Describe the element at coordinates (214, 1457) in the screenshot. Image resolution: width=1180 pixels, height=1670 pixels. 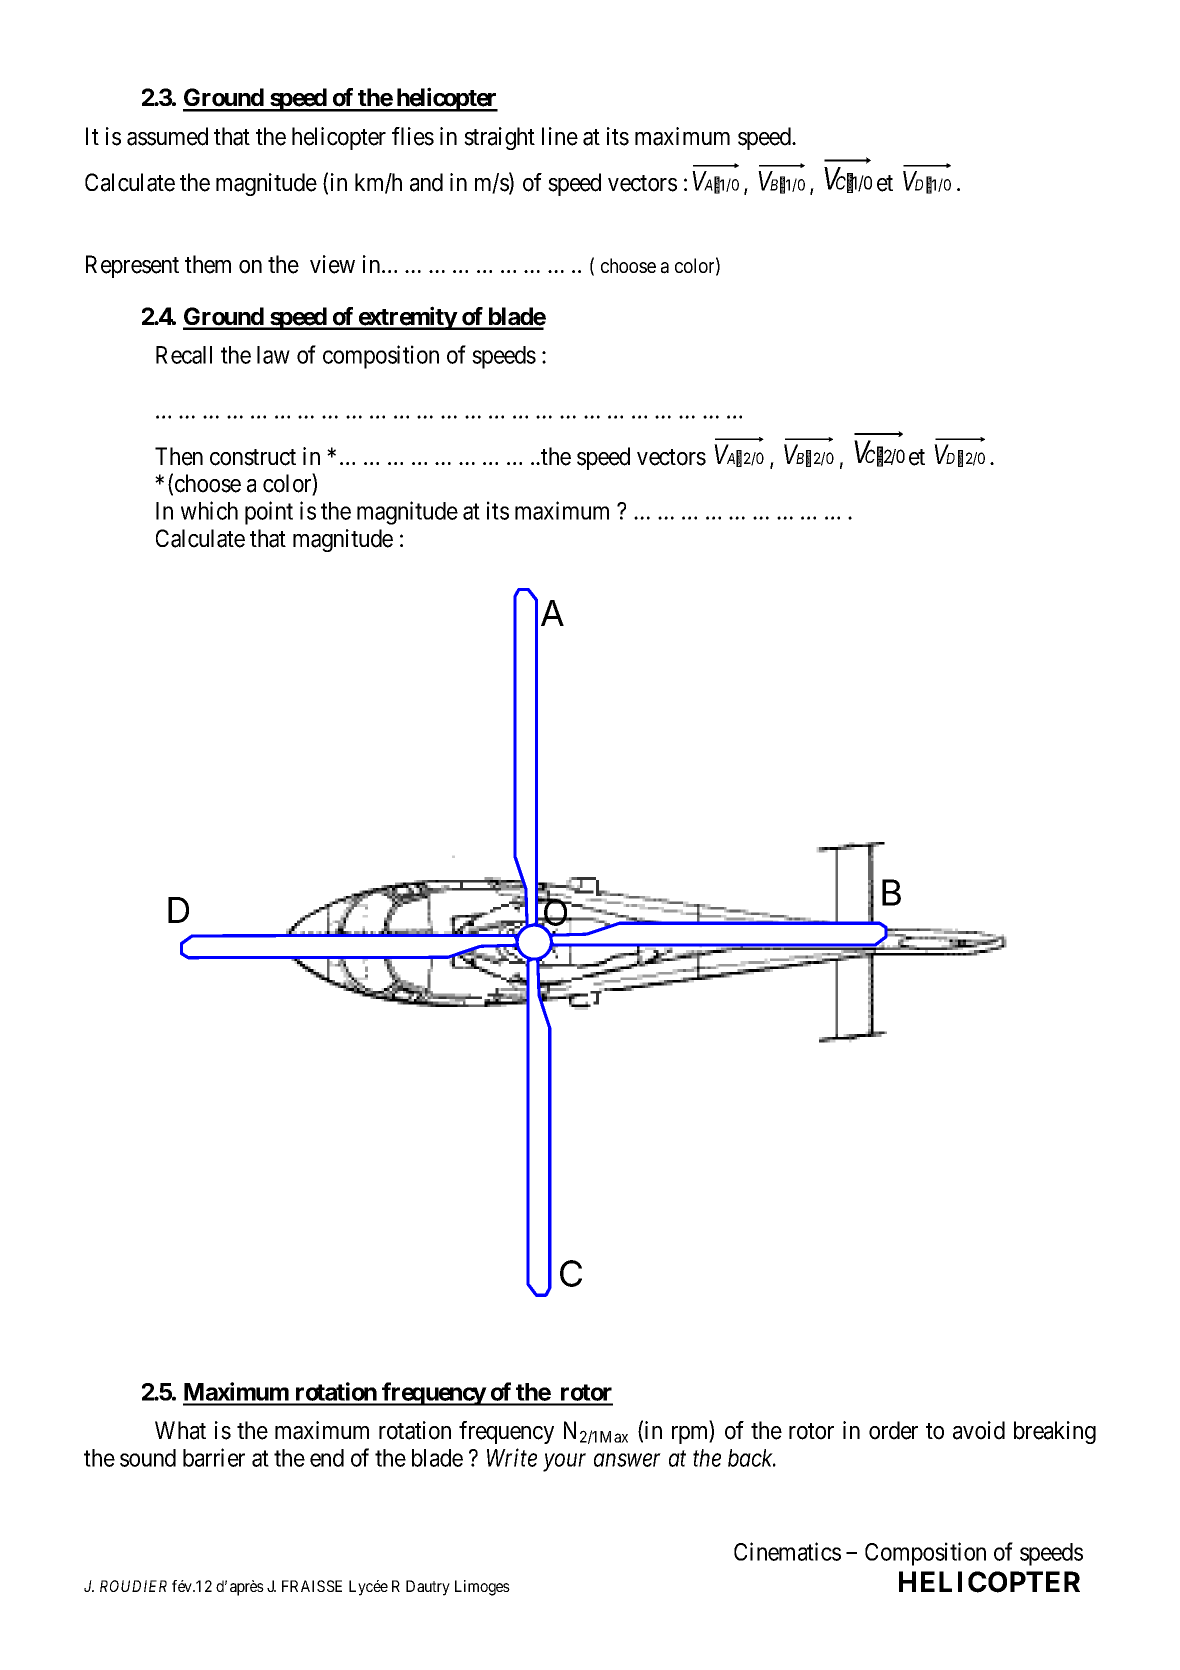
I see `barrier` at that location.
